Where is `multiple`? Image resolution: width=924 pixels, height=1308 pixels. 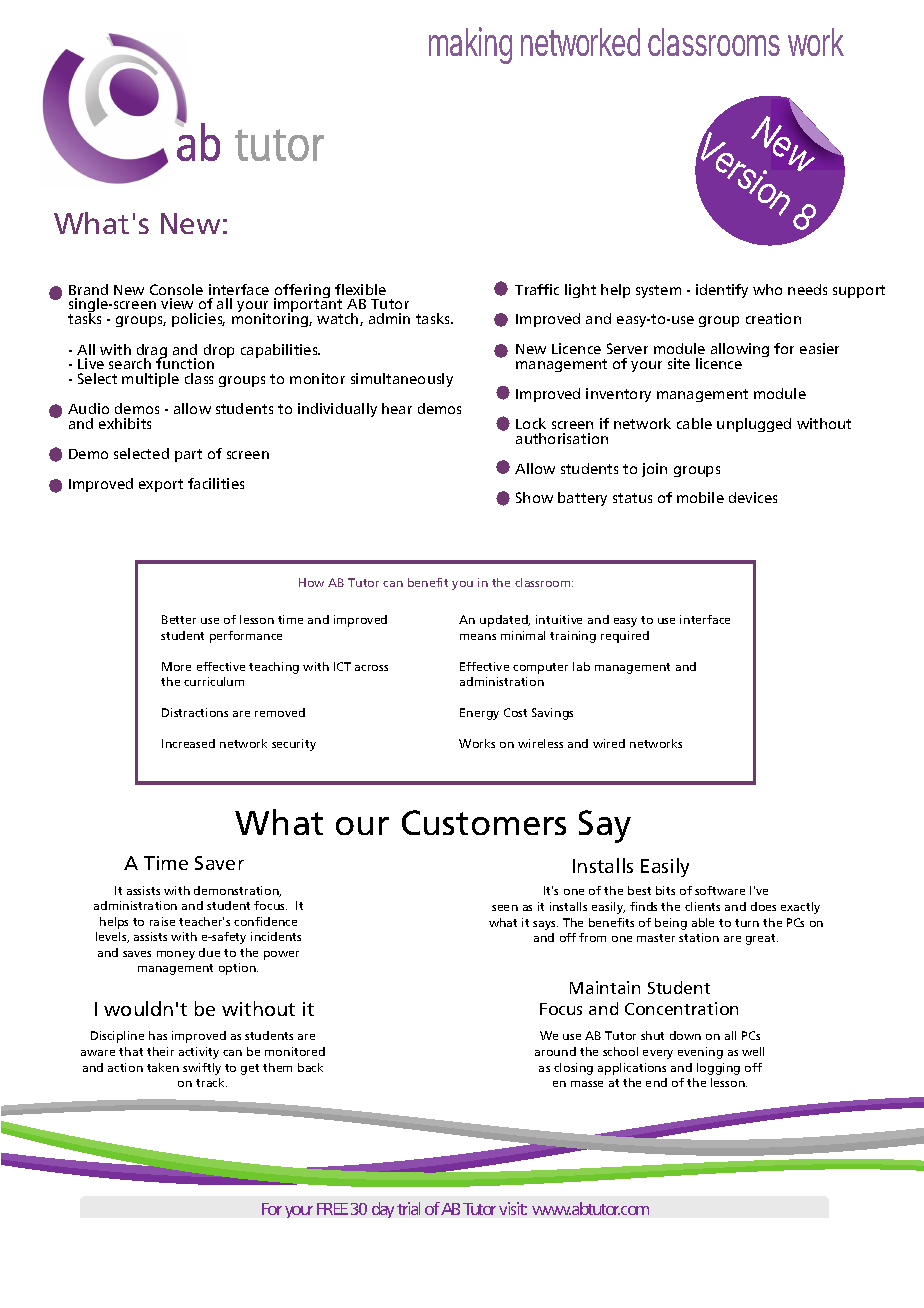 multiple is located at coordinates (150, 380).
